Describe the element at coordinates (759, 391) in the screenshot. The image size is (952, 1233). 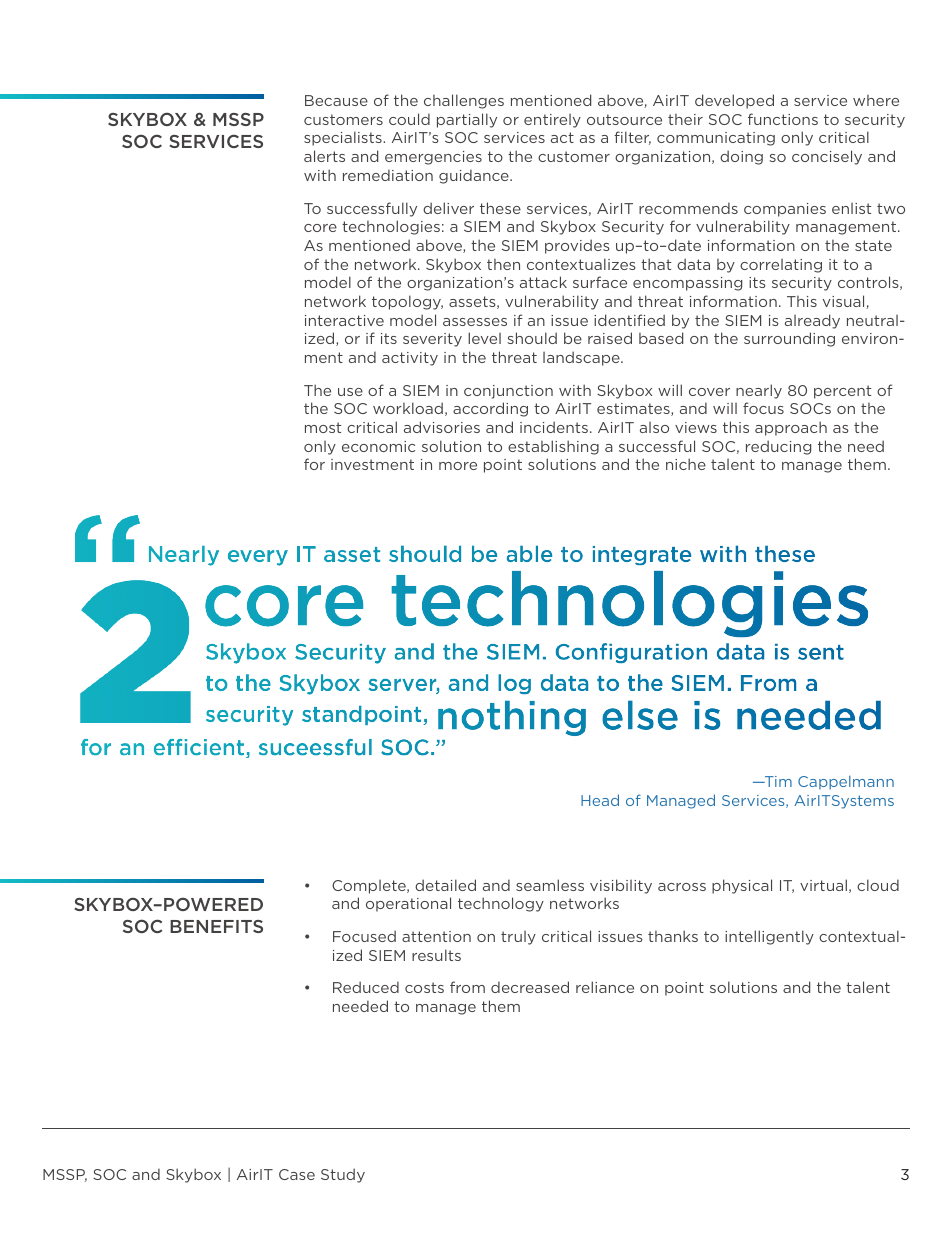
I see `nearly` at that location.
